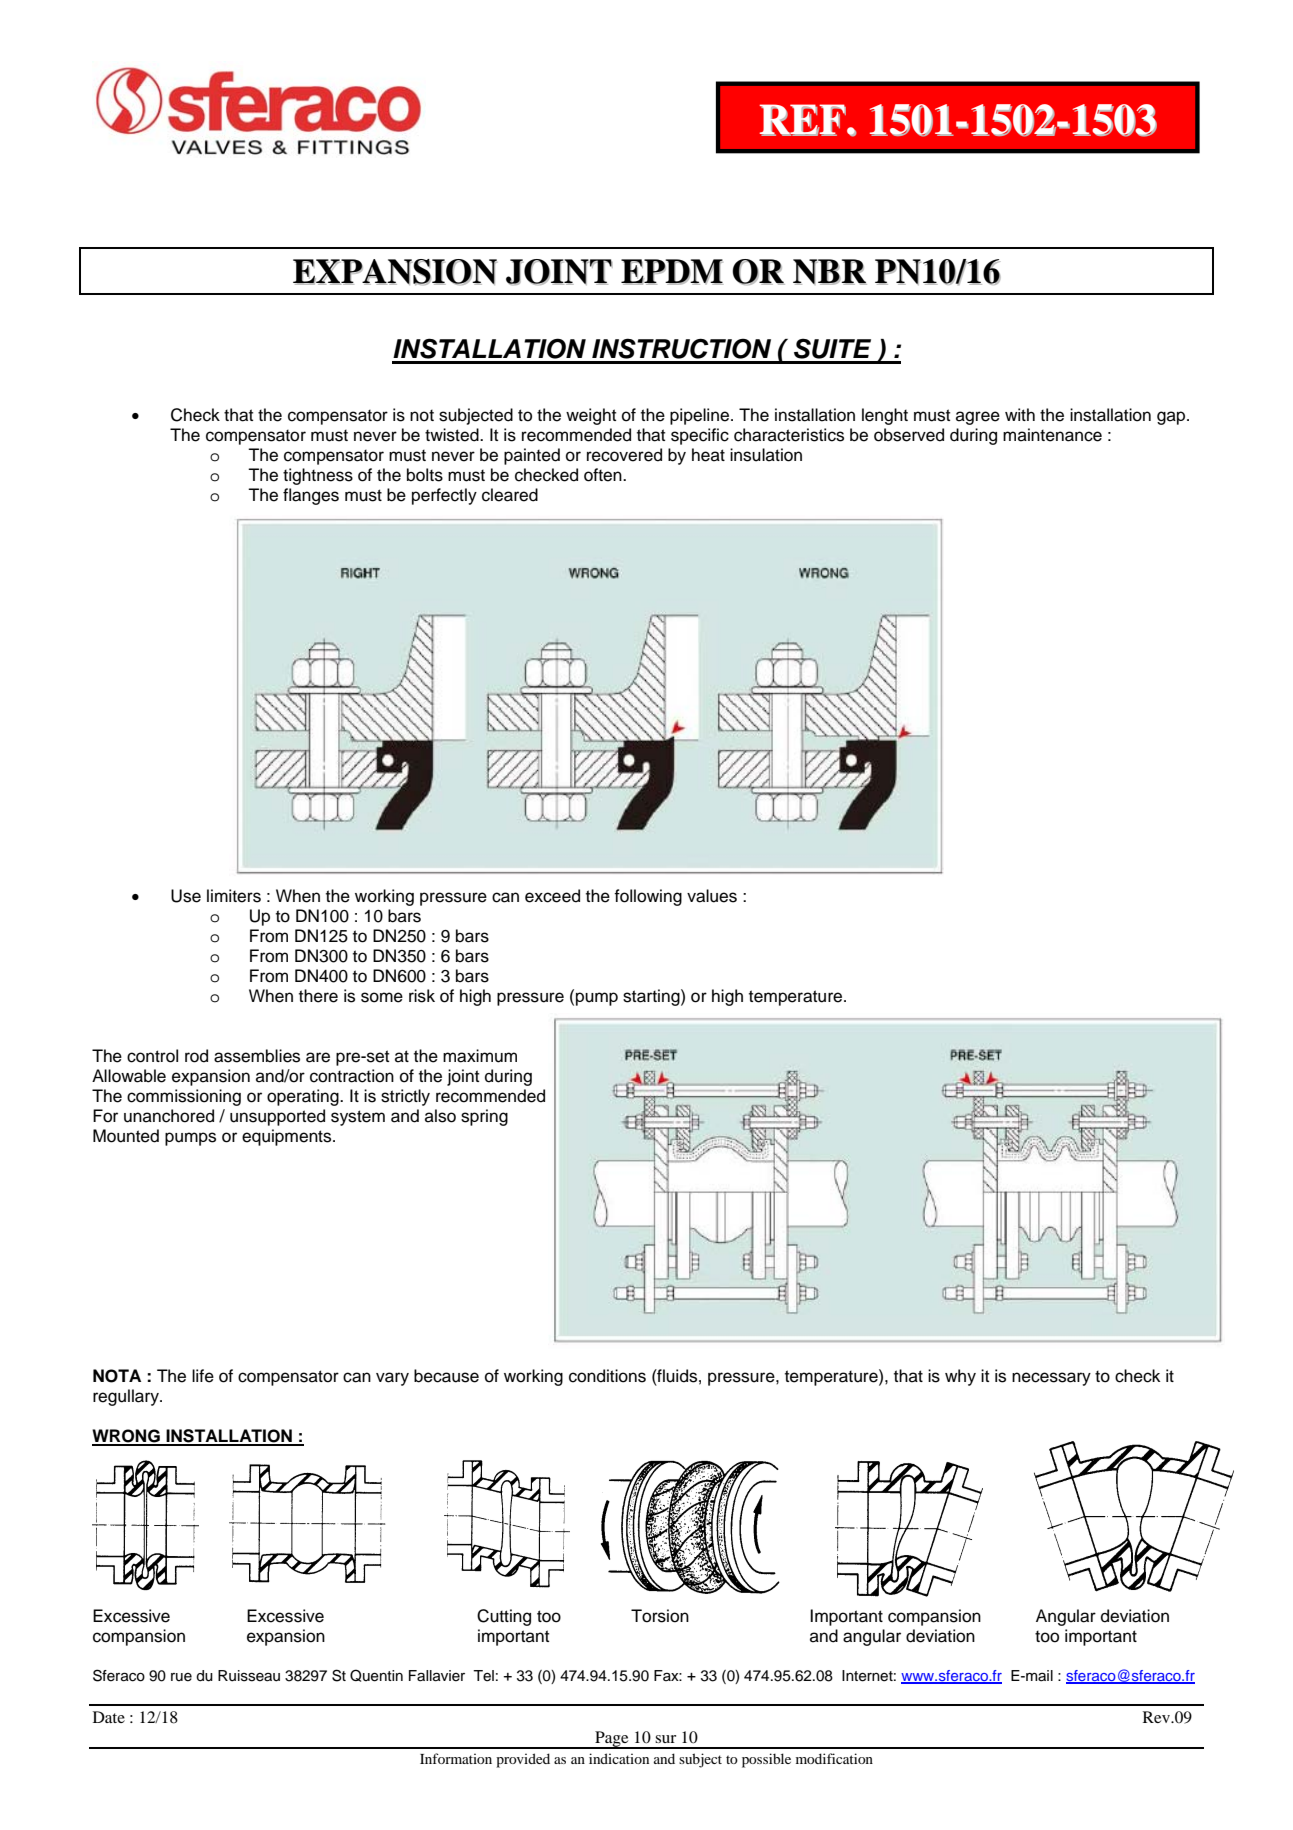  Describe the element at coordinates (607, 1376) in the document. I see `conditions` at that location.
